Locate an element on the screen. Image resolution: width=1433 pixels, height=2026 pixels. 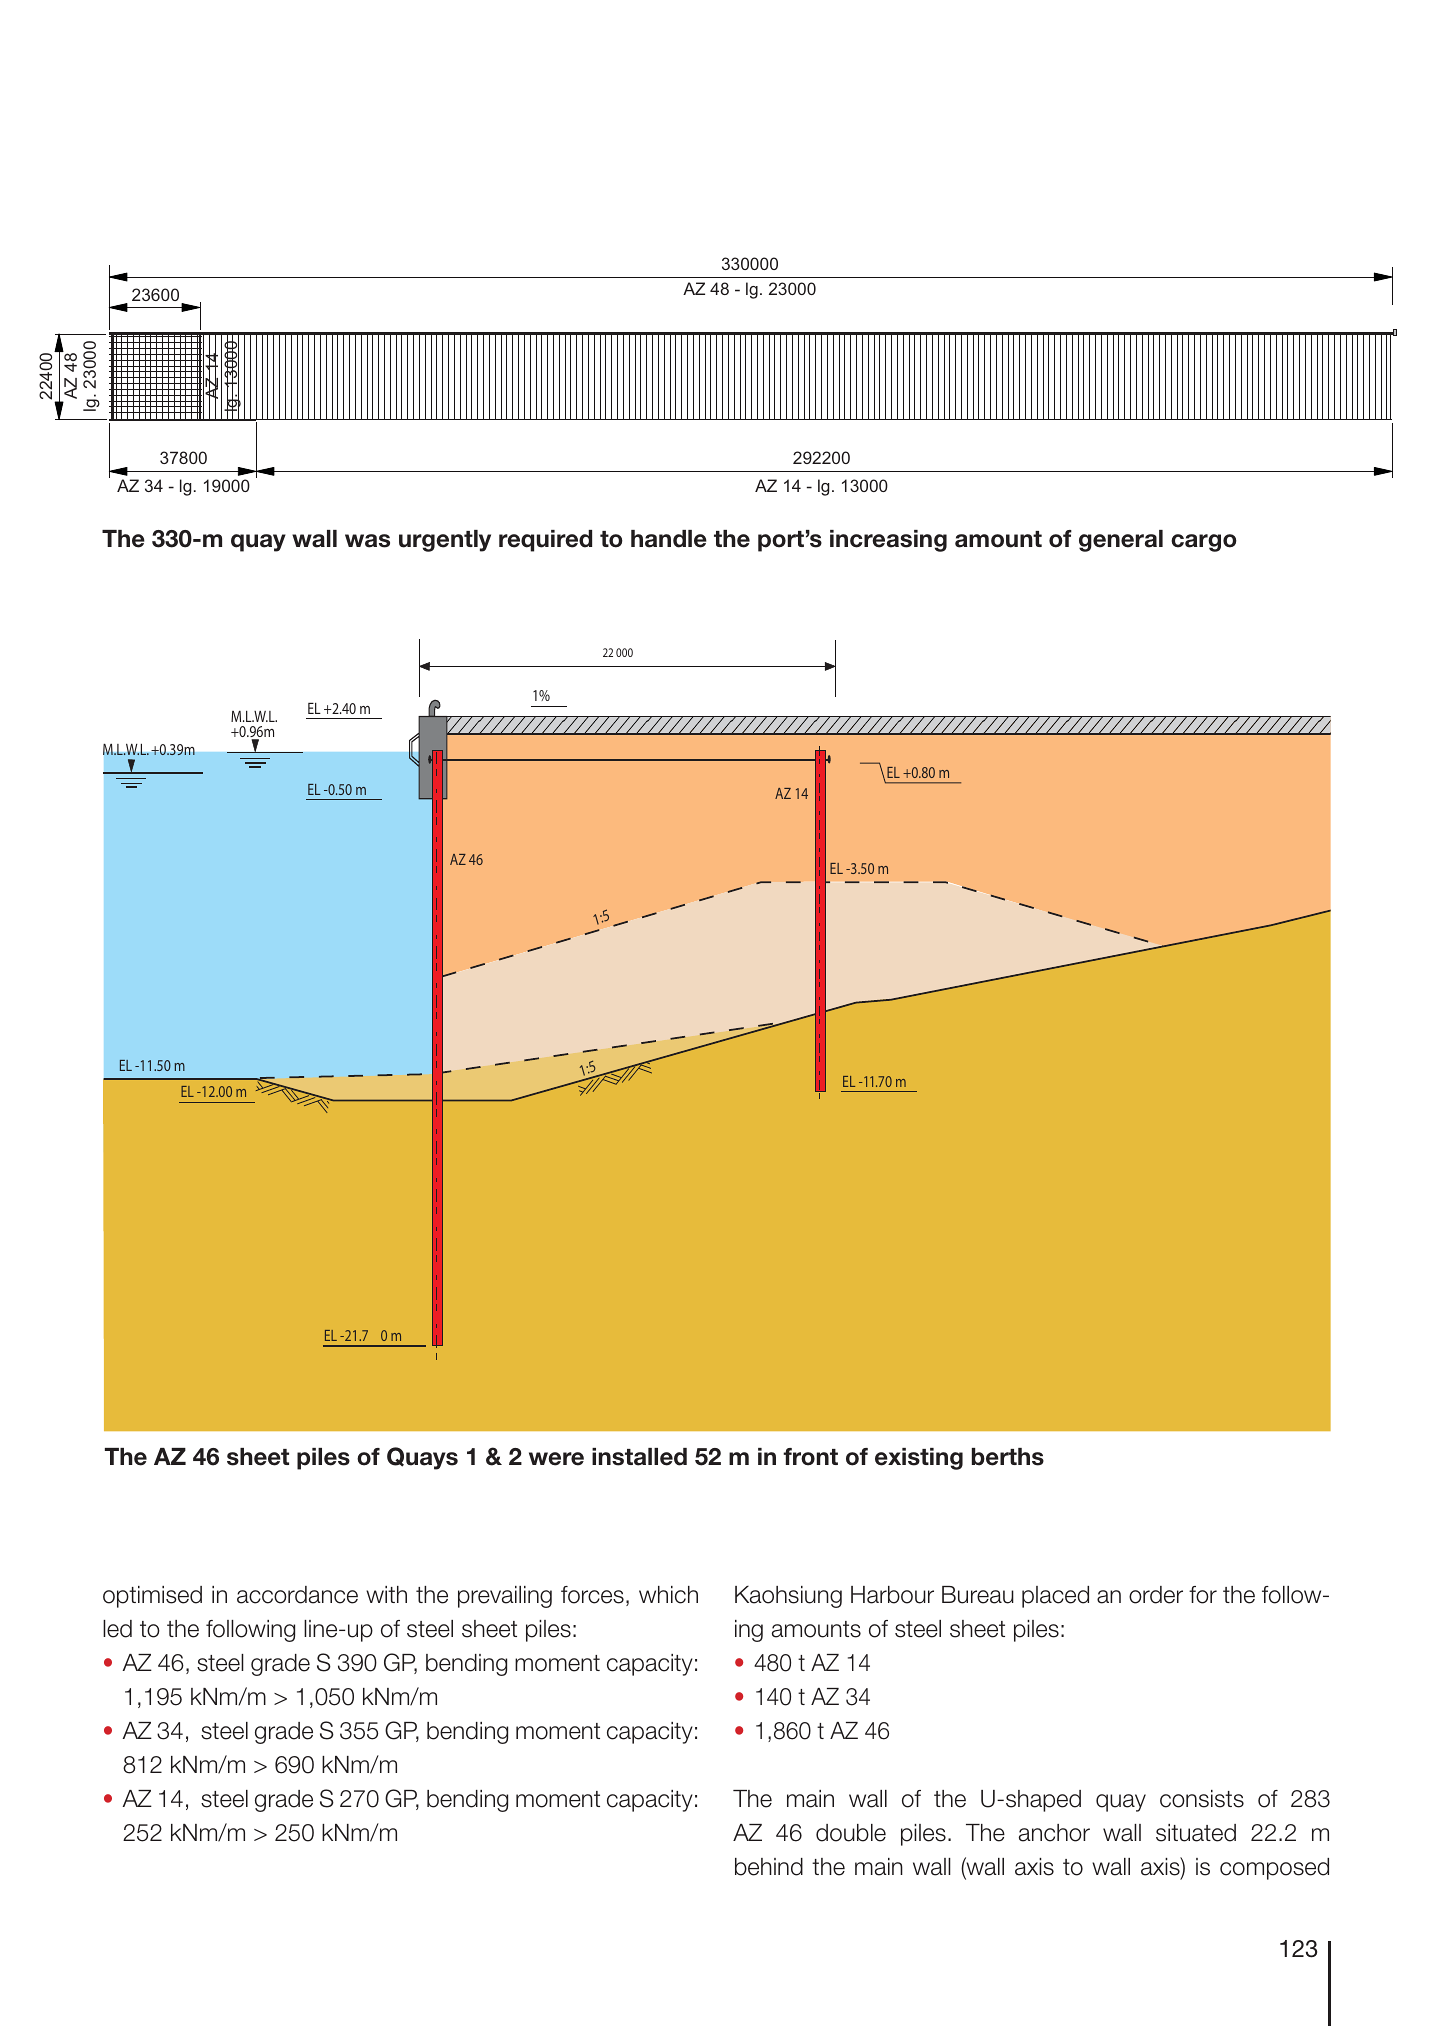
installed is located at coordinates (639, 1457).
